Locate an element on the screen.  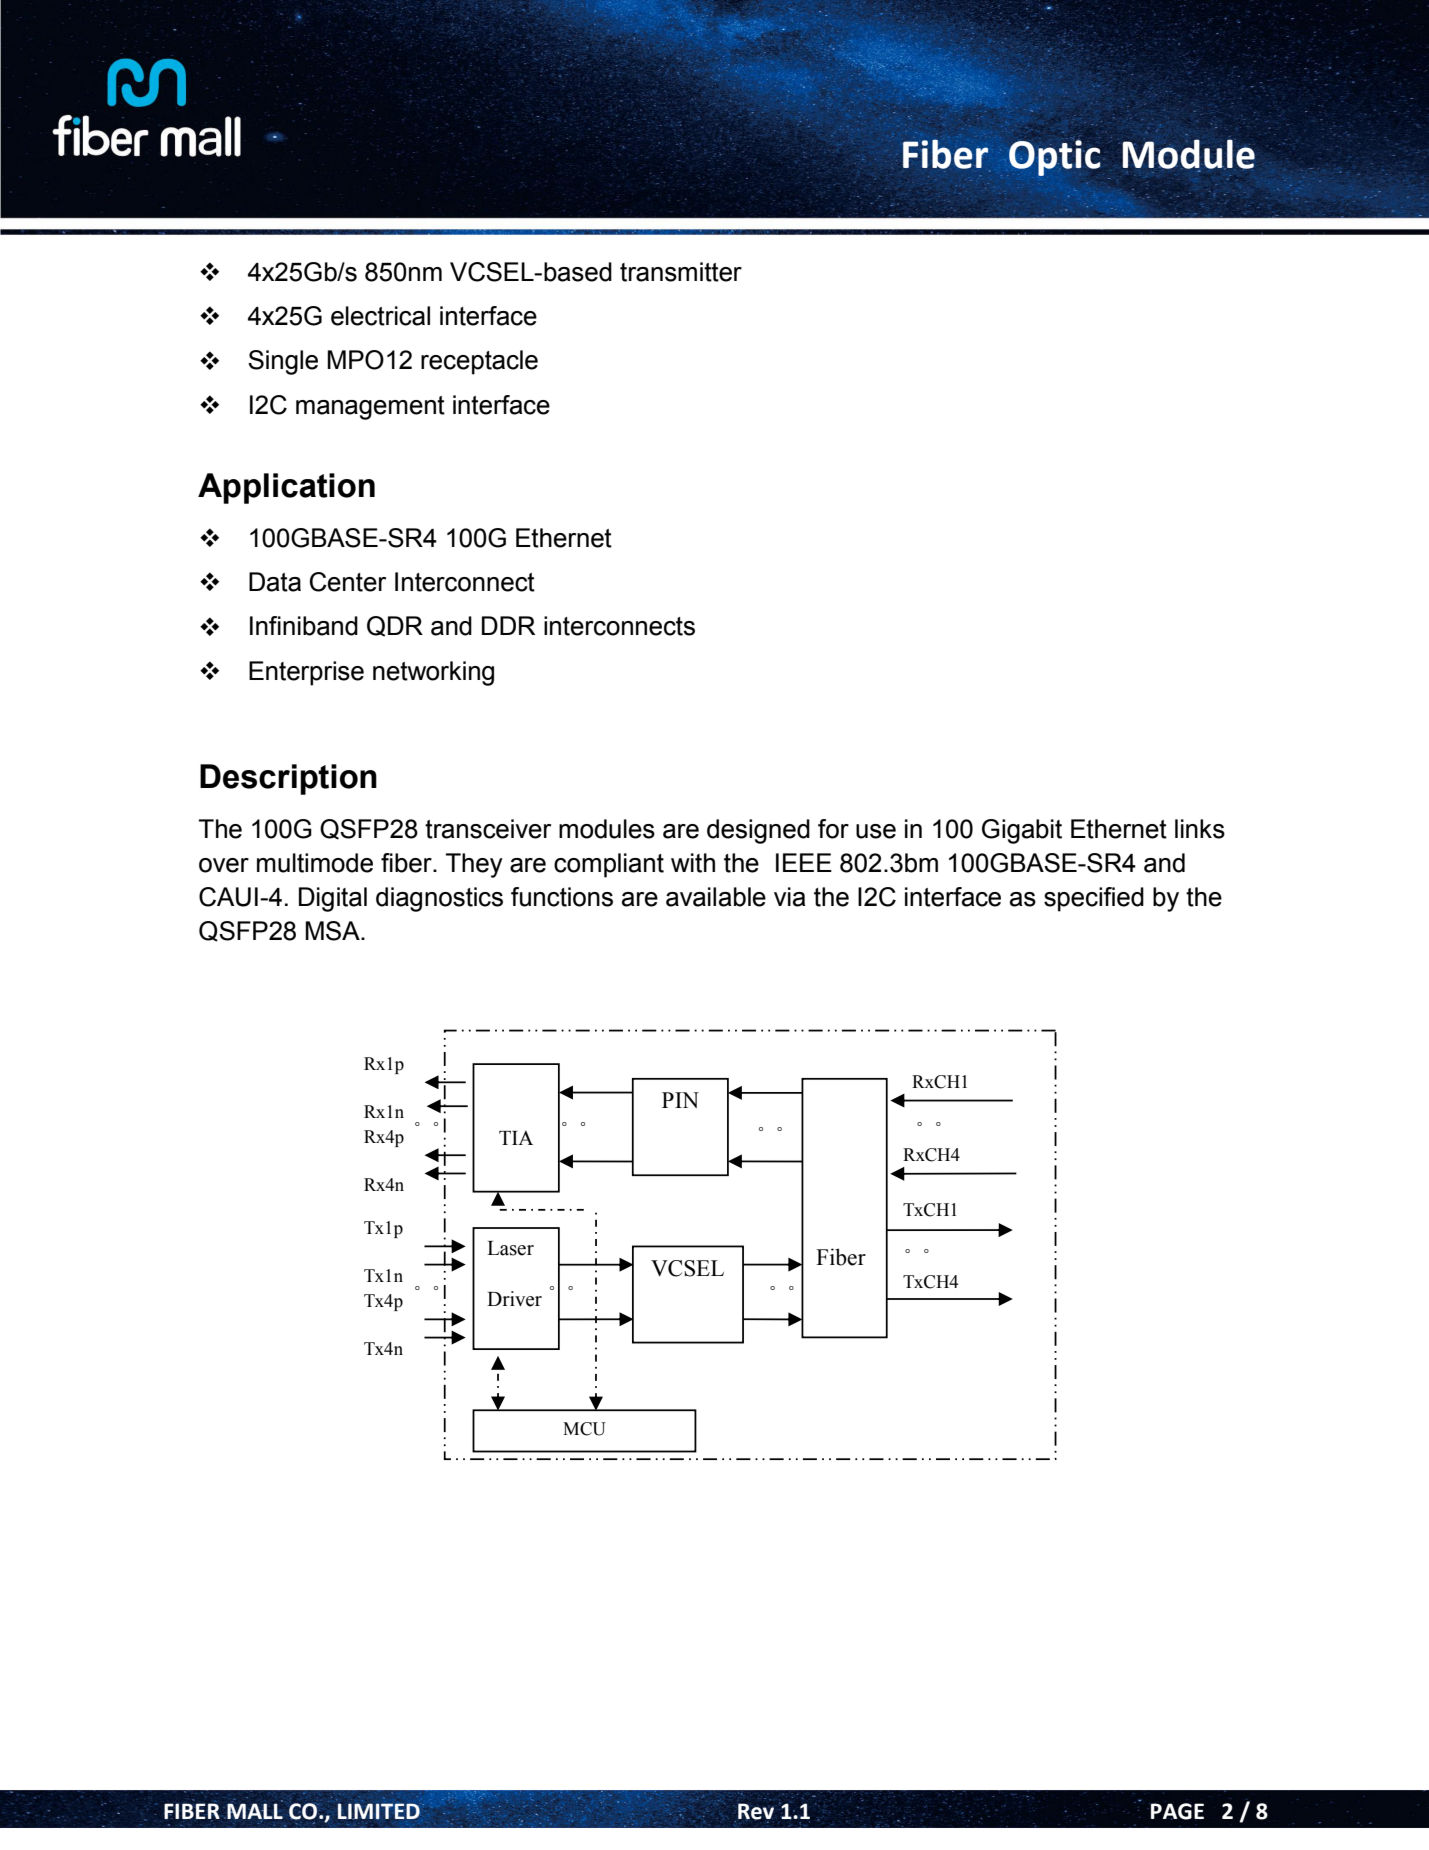
Optic is located at coordinates (1053, 159).
